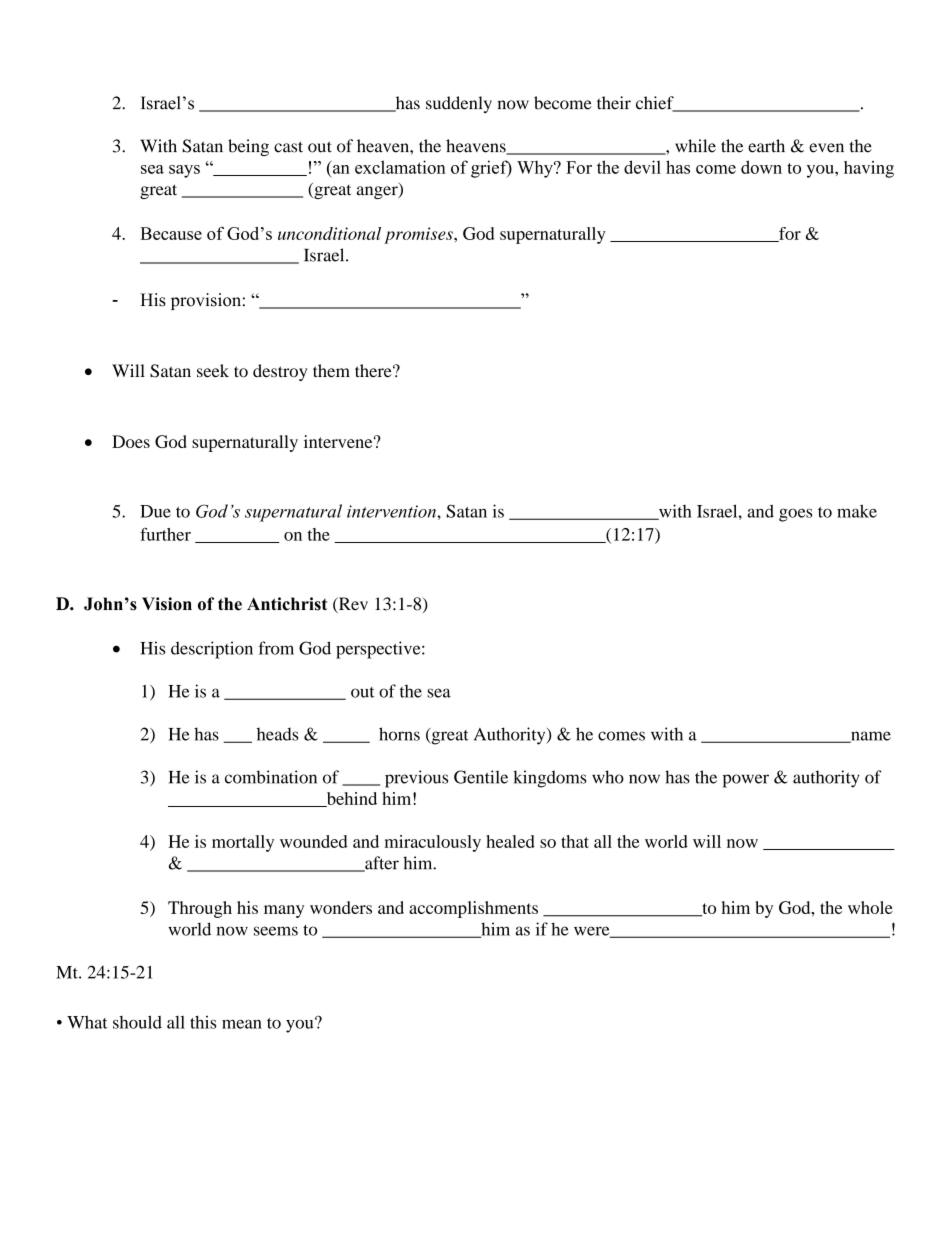 The width and height of the document is (952, 1233). Describe the element at coordinates (795, 515) in the document. I see `goes` at that location.
